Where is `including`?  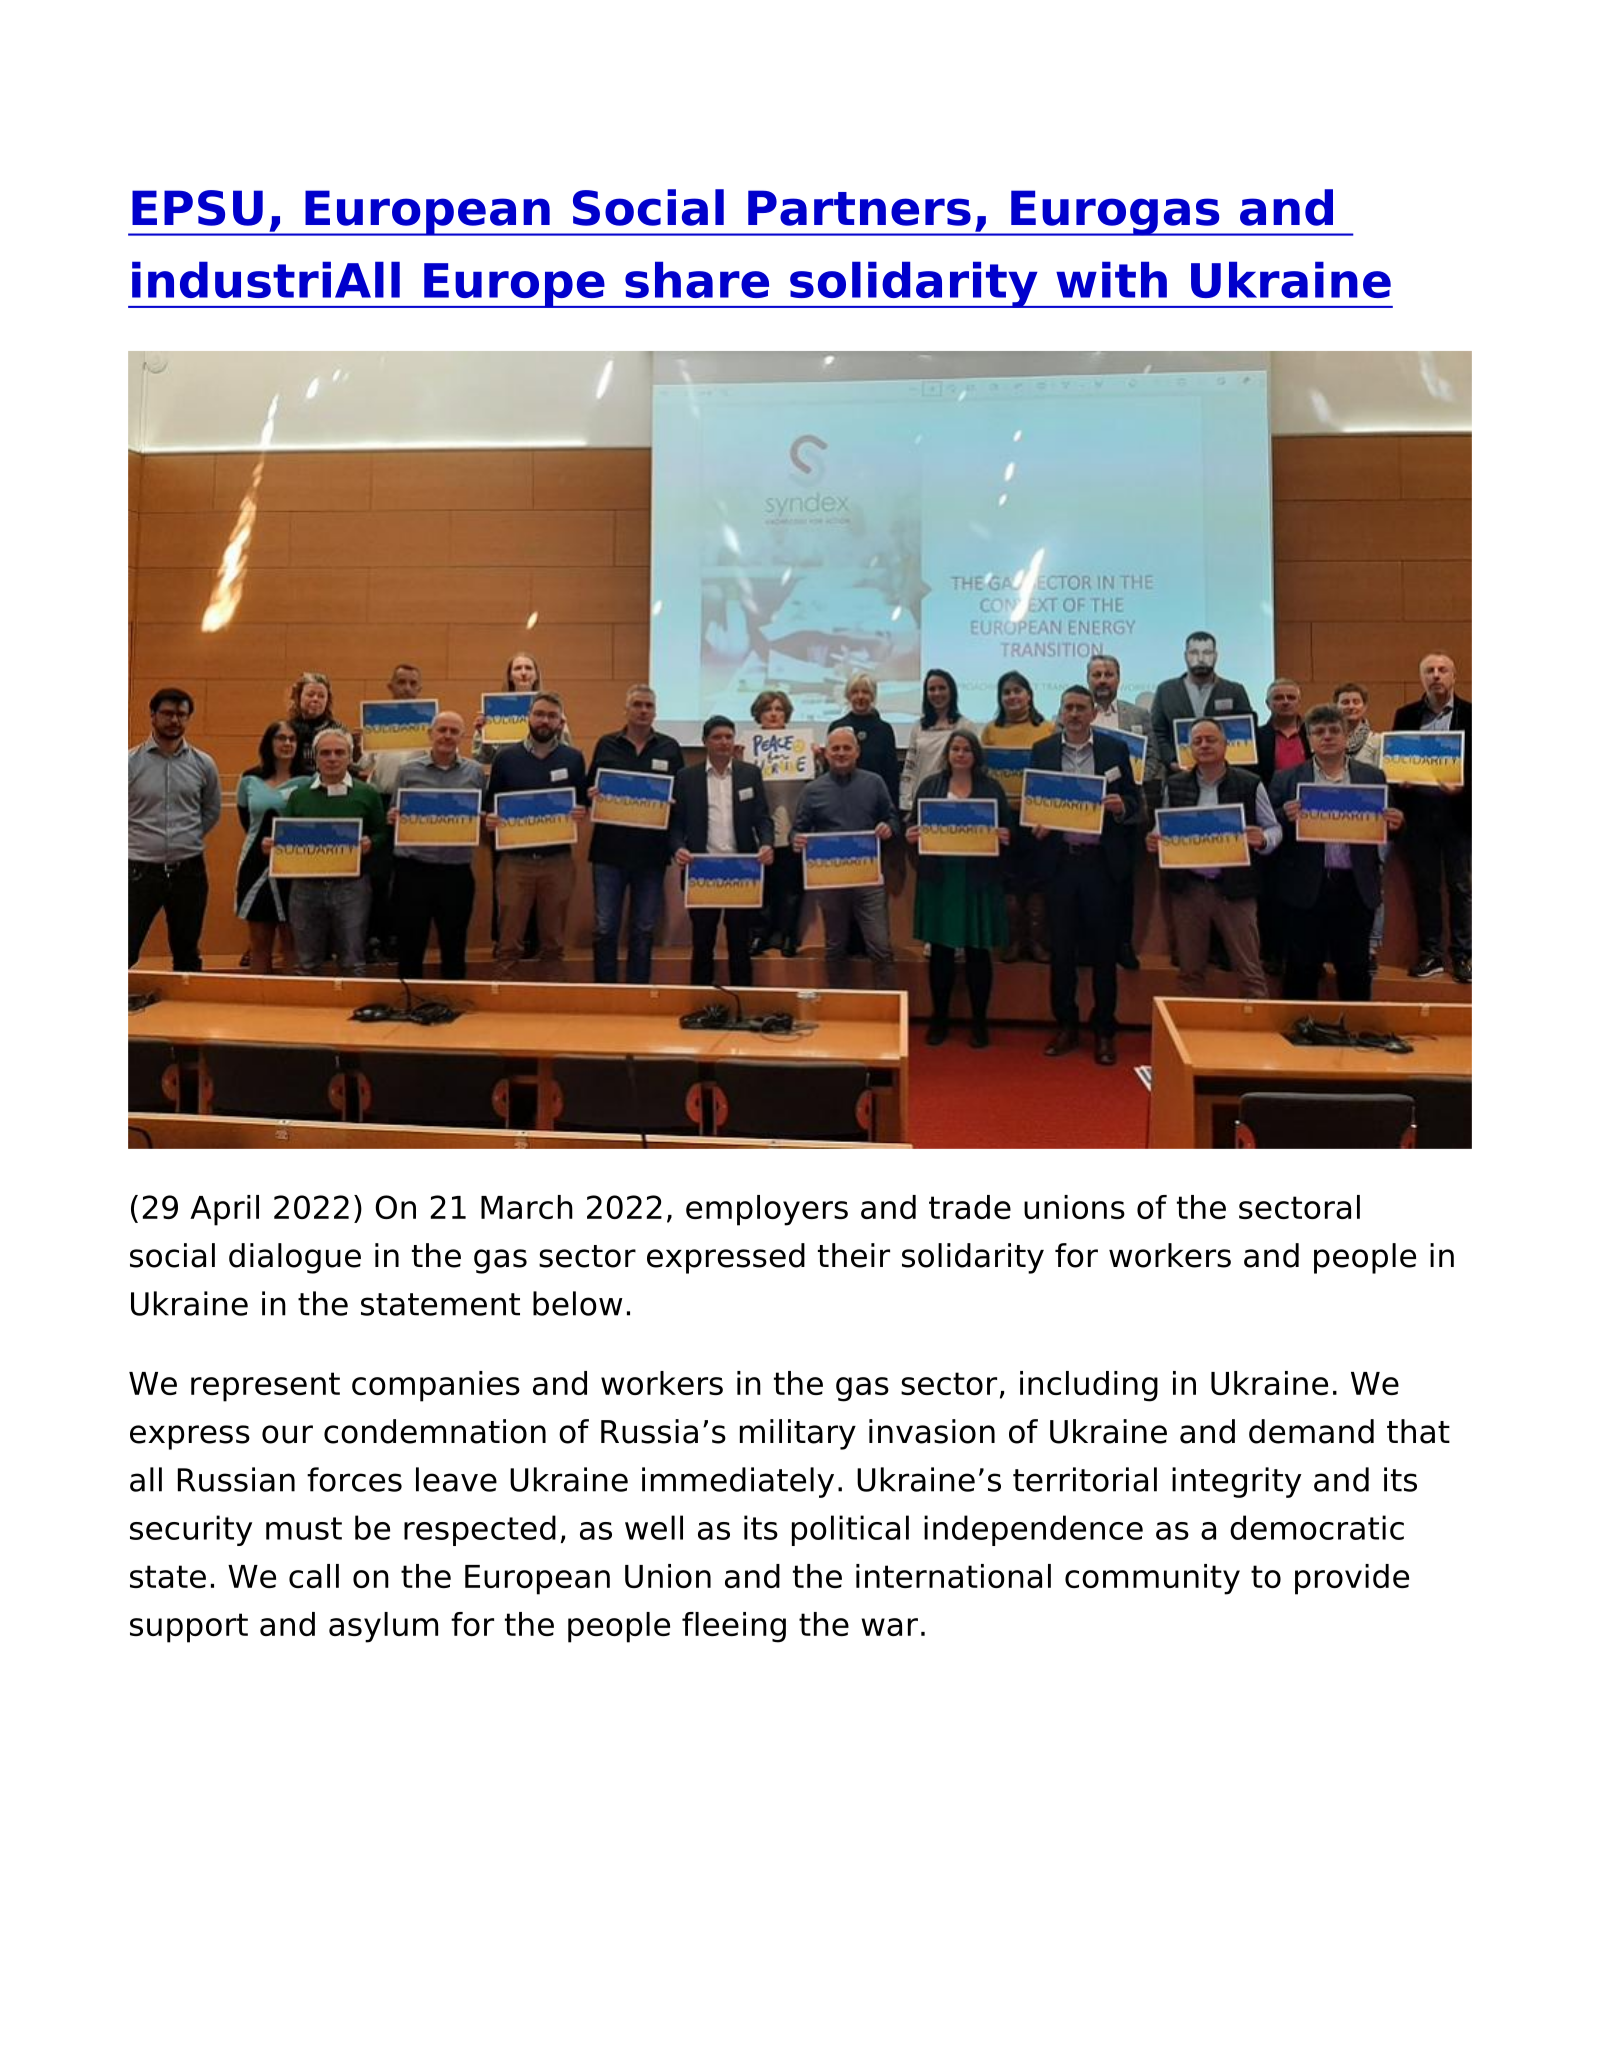
including is located at coordinates (1089, 1386).
